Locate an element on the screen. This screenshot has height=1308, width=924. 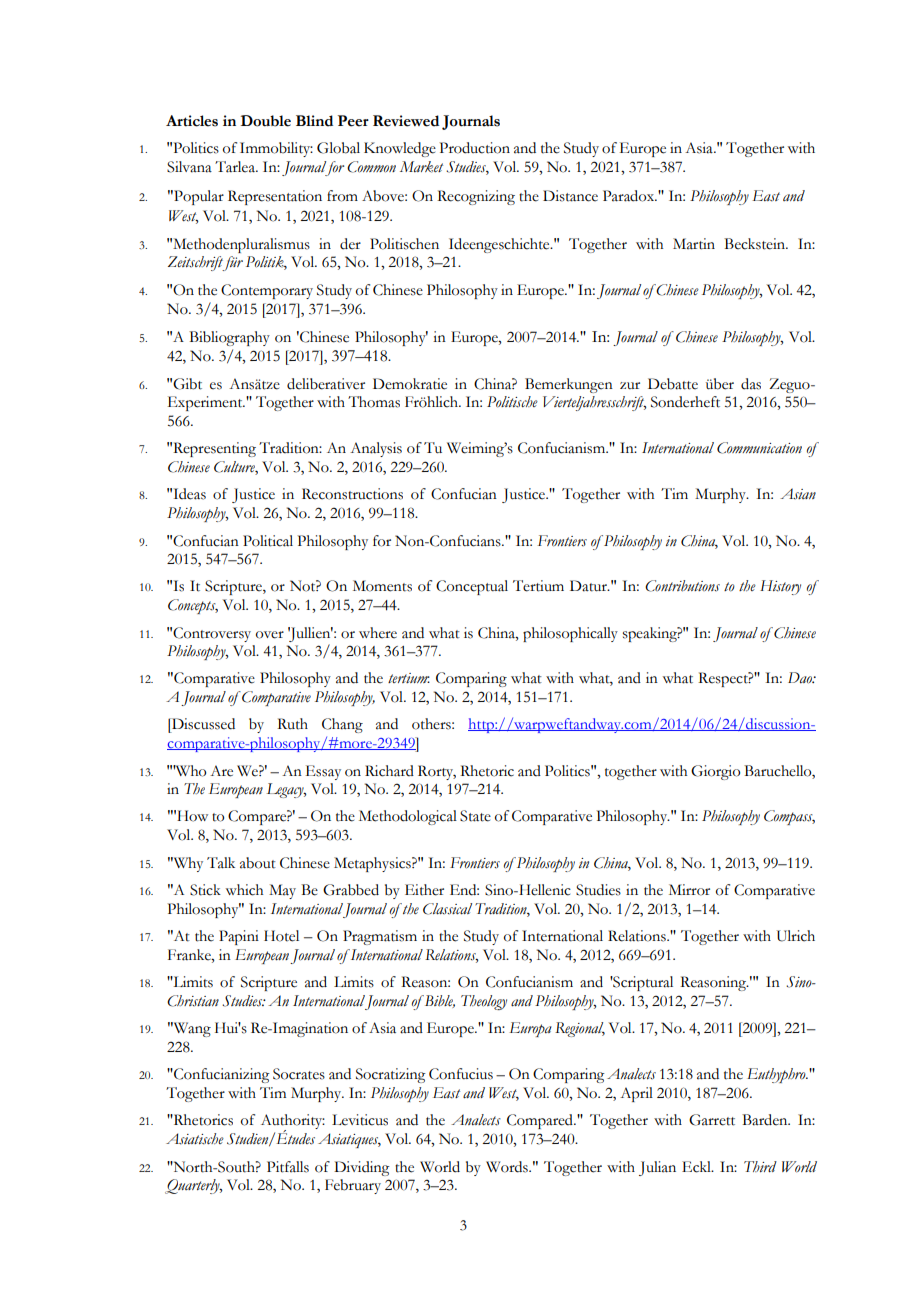
Immobility is located at coordinates (276, 149).
